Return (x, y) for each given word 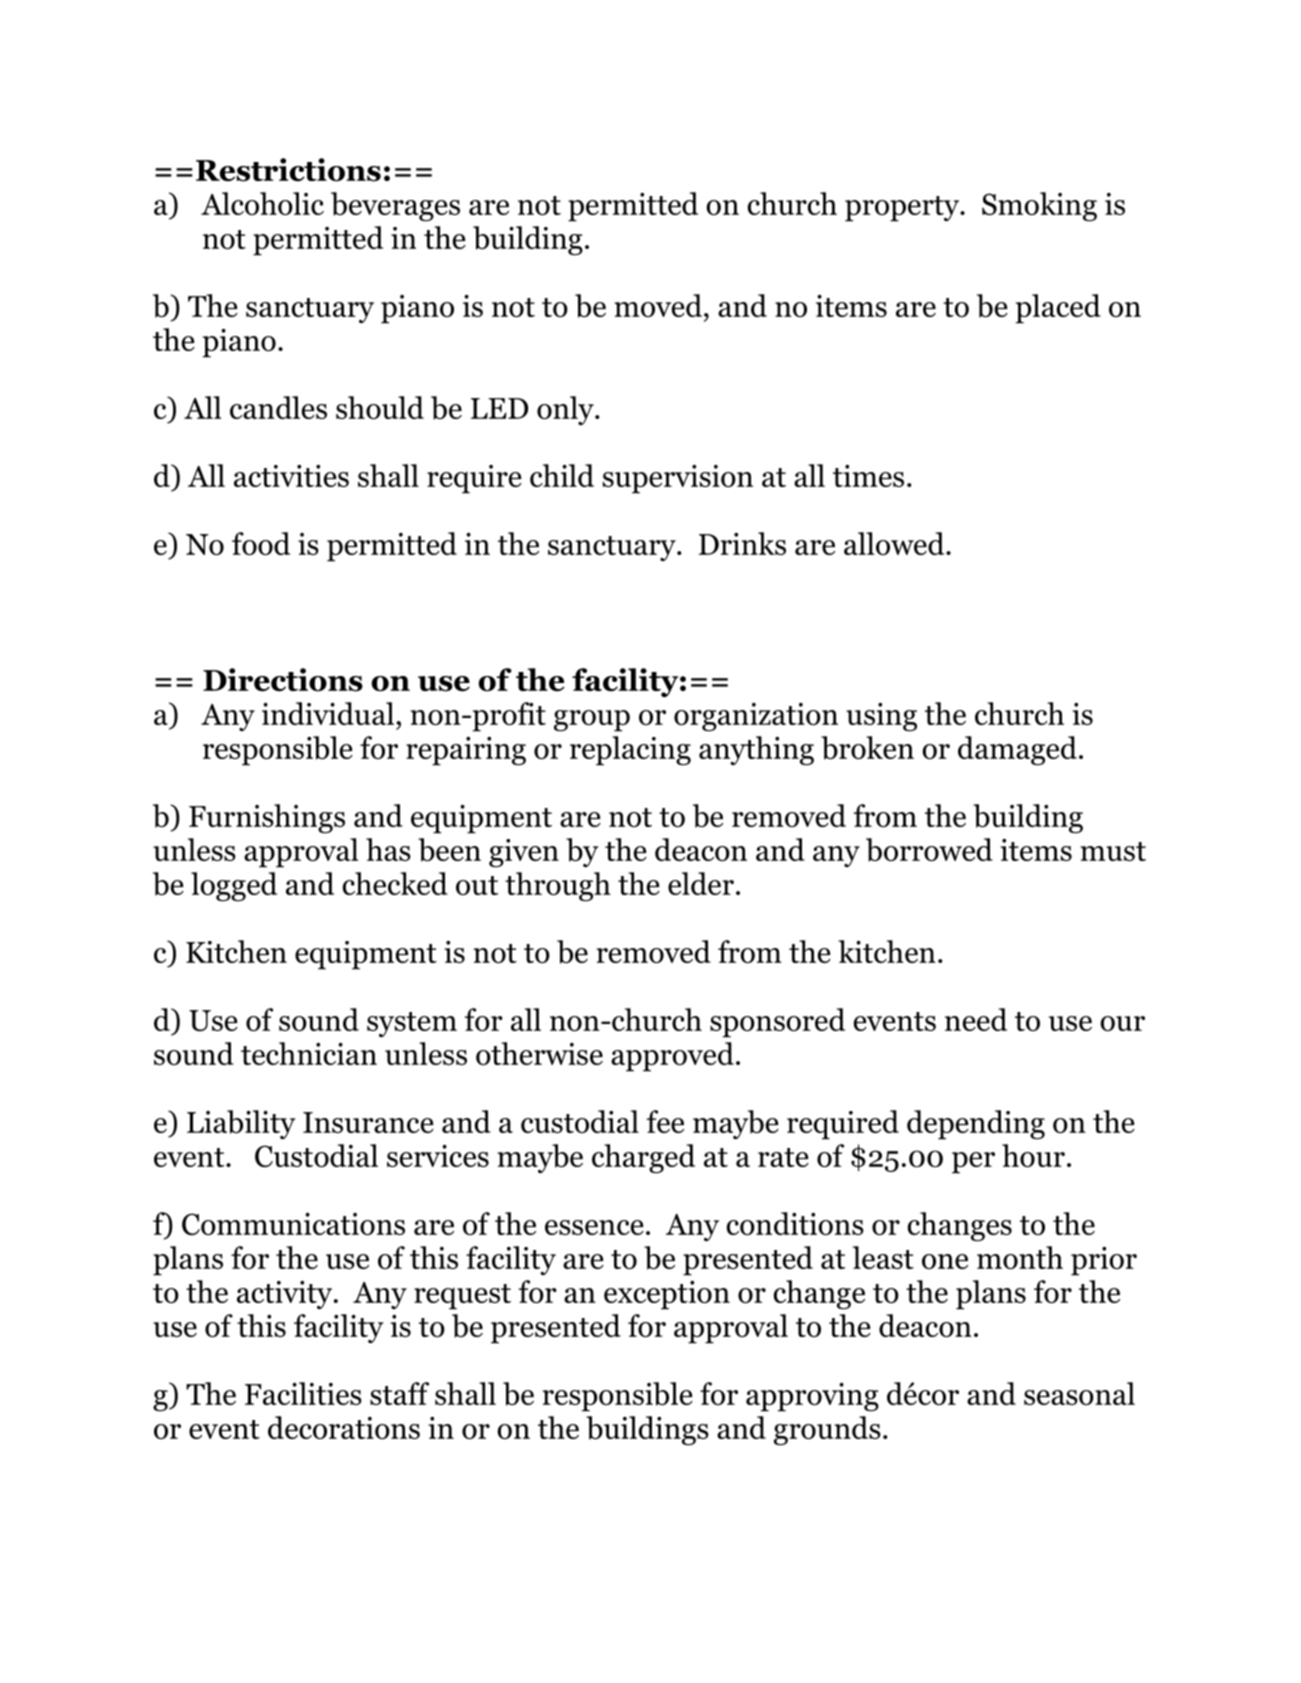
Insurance (368, 1122)
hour (1033, 1155)
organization (756, 717)
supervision (678, 479)
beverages (395, 206)
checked (395, 883)
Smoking (1039, 206)
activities (291, 475)
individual (328, 713)
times (868, 475)
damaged (1017, 751)
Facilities (303, 1393)
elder (701, 883)
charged (643, 1158)
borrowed (929, 850)
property (903, 209)
